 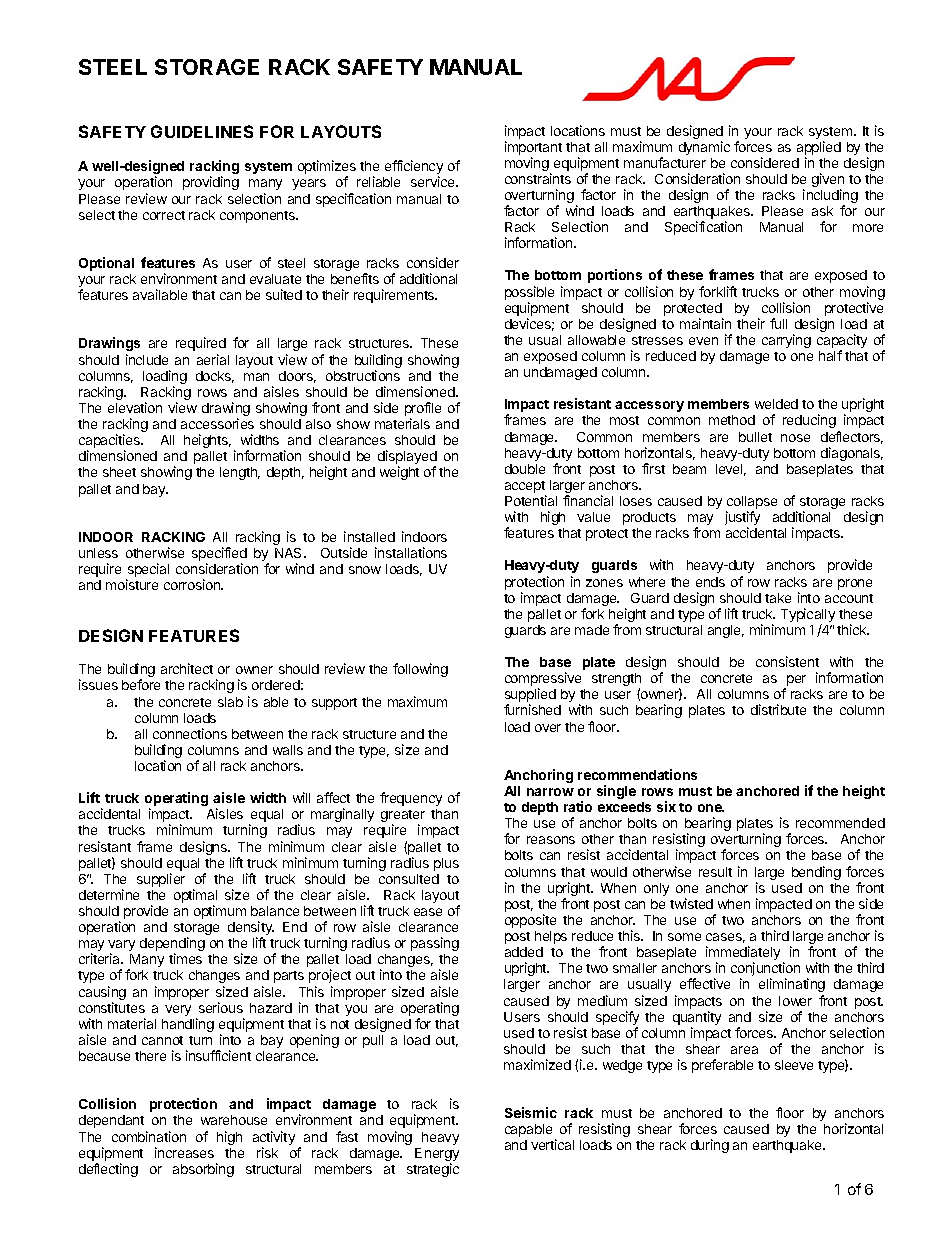 I want to click on aerial, so click(x=213, y=359).
